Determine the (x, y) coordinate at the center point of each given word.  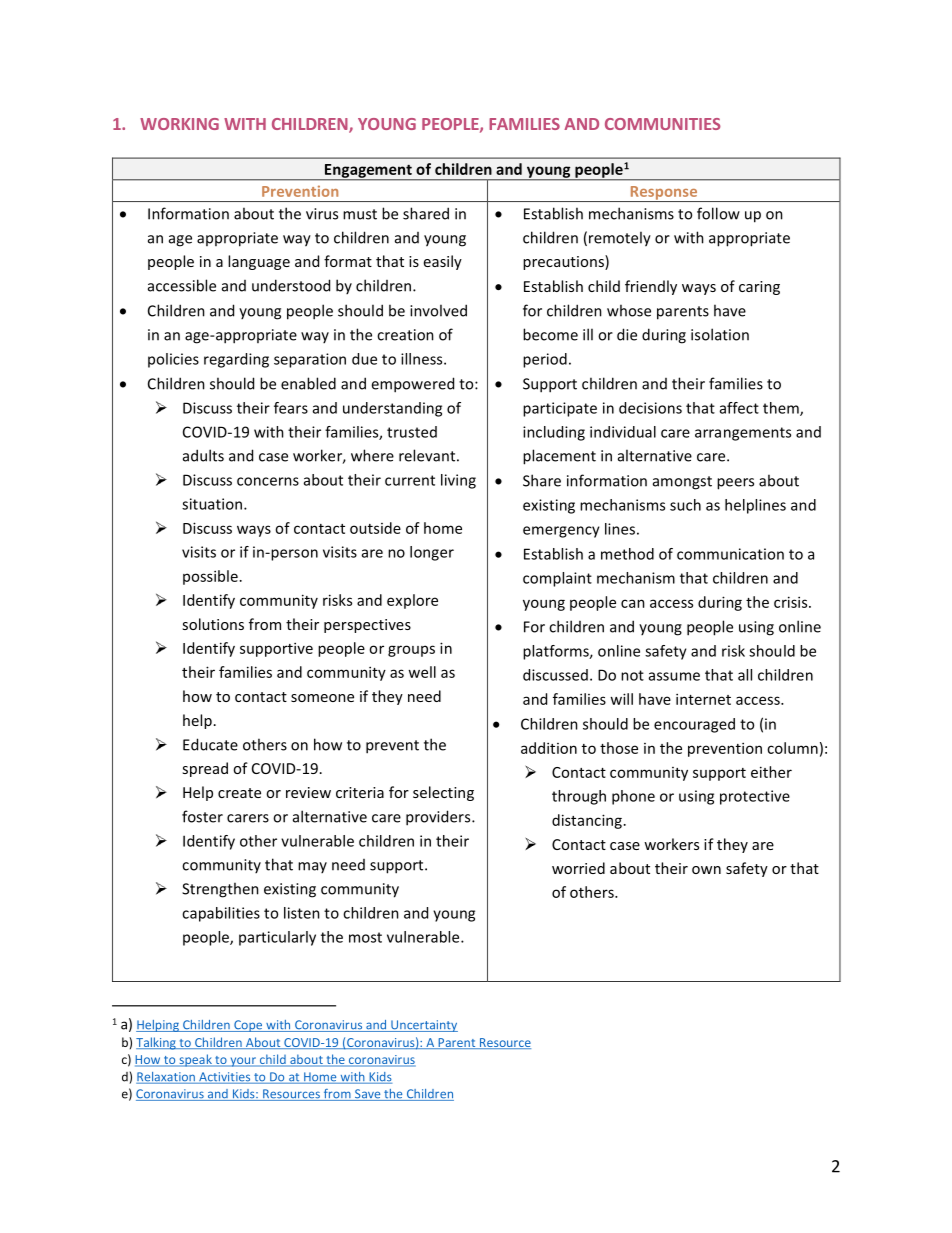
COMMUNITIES (663, 124)
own (706, 870)
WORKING (179, 124)
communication (730, 554)
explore (412, 601)
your (243, 1062)
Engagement (368, 172)
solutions (213, 624)
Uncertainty (423, 1026)
